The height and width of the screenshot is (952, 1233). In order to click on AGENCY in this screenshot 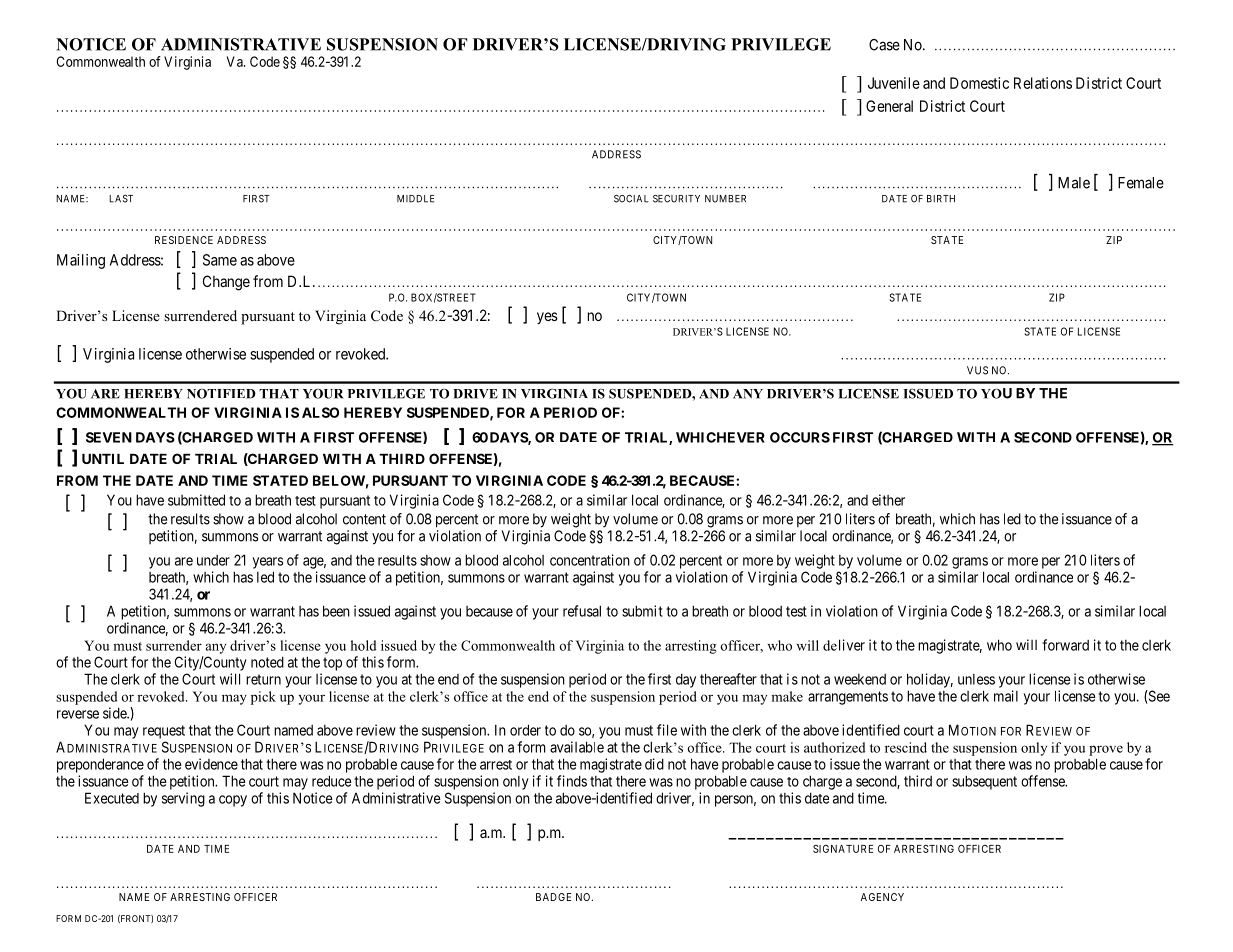, I will do `click(882, 897)`.
